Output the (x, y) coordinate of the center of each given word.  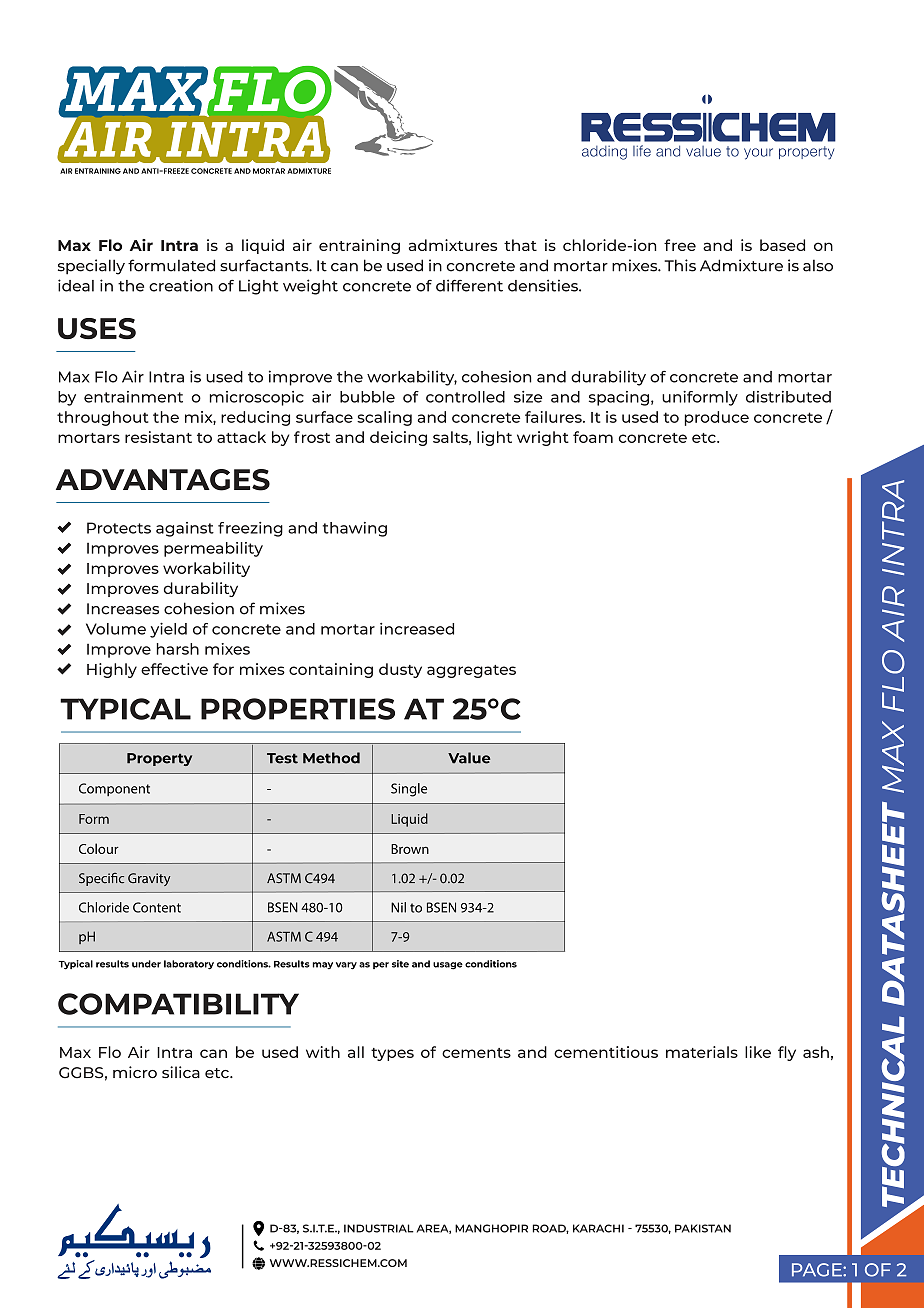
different (469, 285)
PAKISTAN (703, 1228)
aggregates (471, 671)
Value (469, 758)
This (680, 265)
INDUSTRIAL (379, 1228)
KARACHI (598, 1228)
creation (181, 285)
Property (159, 759)
